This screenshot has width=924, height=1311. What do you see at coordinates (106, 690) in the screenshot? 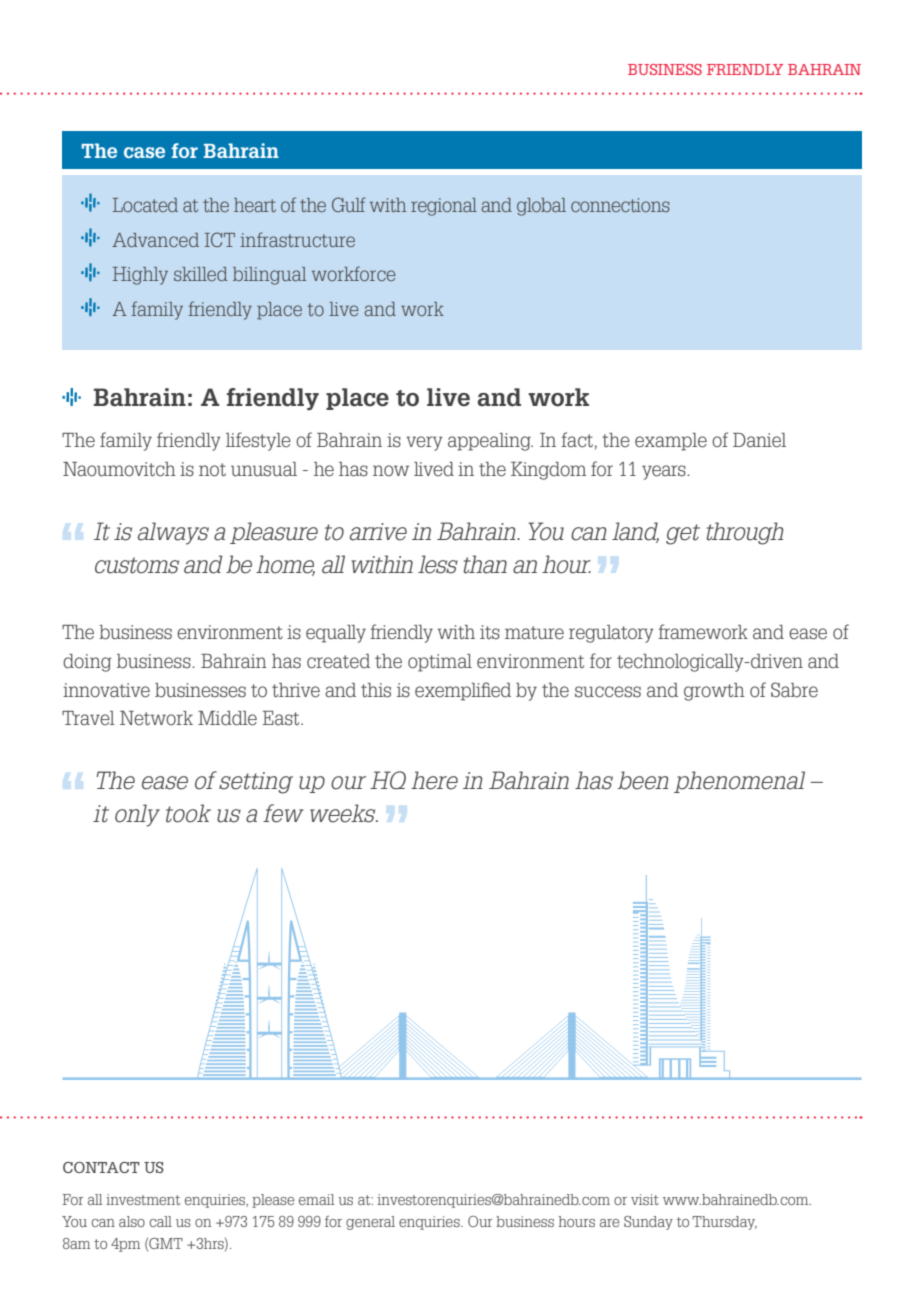
I see `innovative` at bounding box center [106, 690].
